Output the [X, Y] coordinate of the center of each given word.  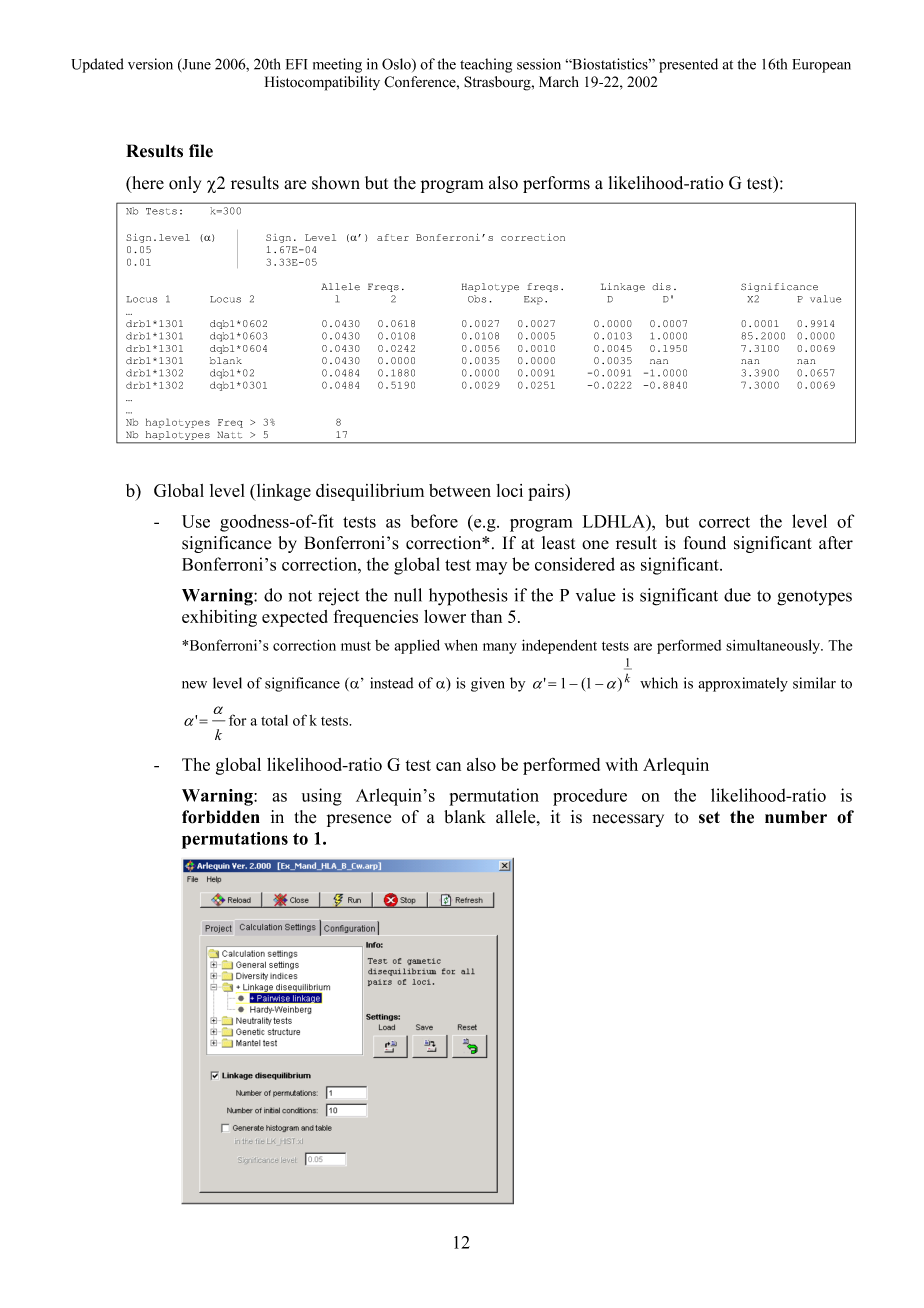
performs [556, 184]
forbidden [221, 817]
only [185, 184]
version [150, 64]
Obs [477, 299]
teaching [486, 65]
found [705, 543]
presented [688, 65]
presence [359, 820]
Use [196, 521]
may [491, 568]
